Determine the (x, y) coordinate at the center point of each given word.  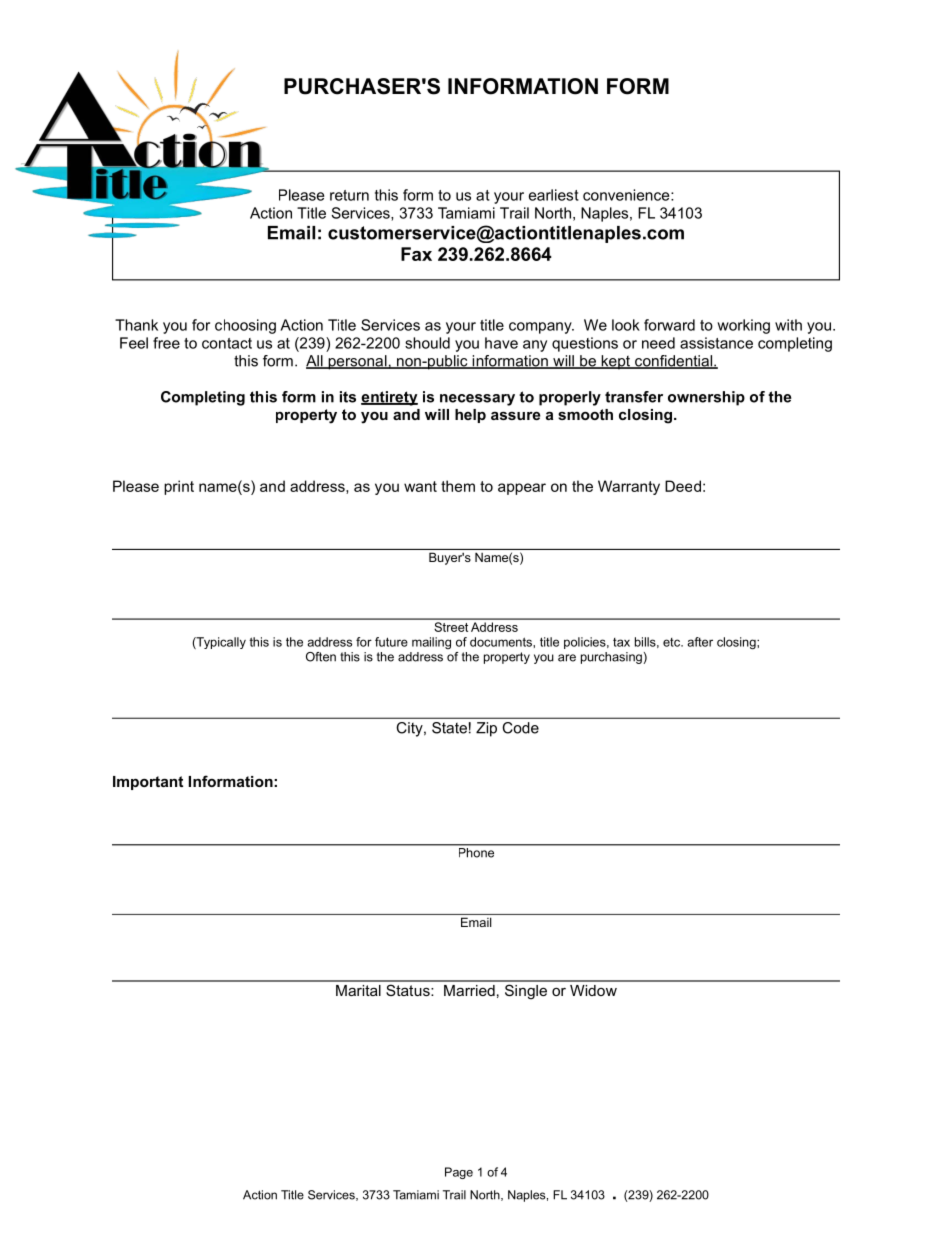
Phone (476, 851)
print (179, 487)
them (458, 486)
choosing (245, 326)
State (449, 728)
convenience (627, 195)
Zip (486, 729)
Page (459, 1173)
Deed (683, 486)
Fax (416, 254)
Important (148, 783)
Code (521, 728)
